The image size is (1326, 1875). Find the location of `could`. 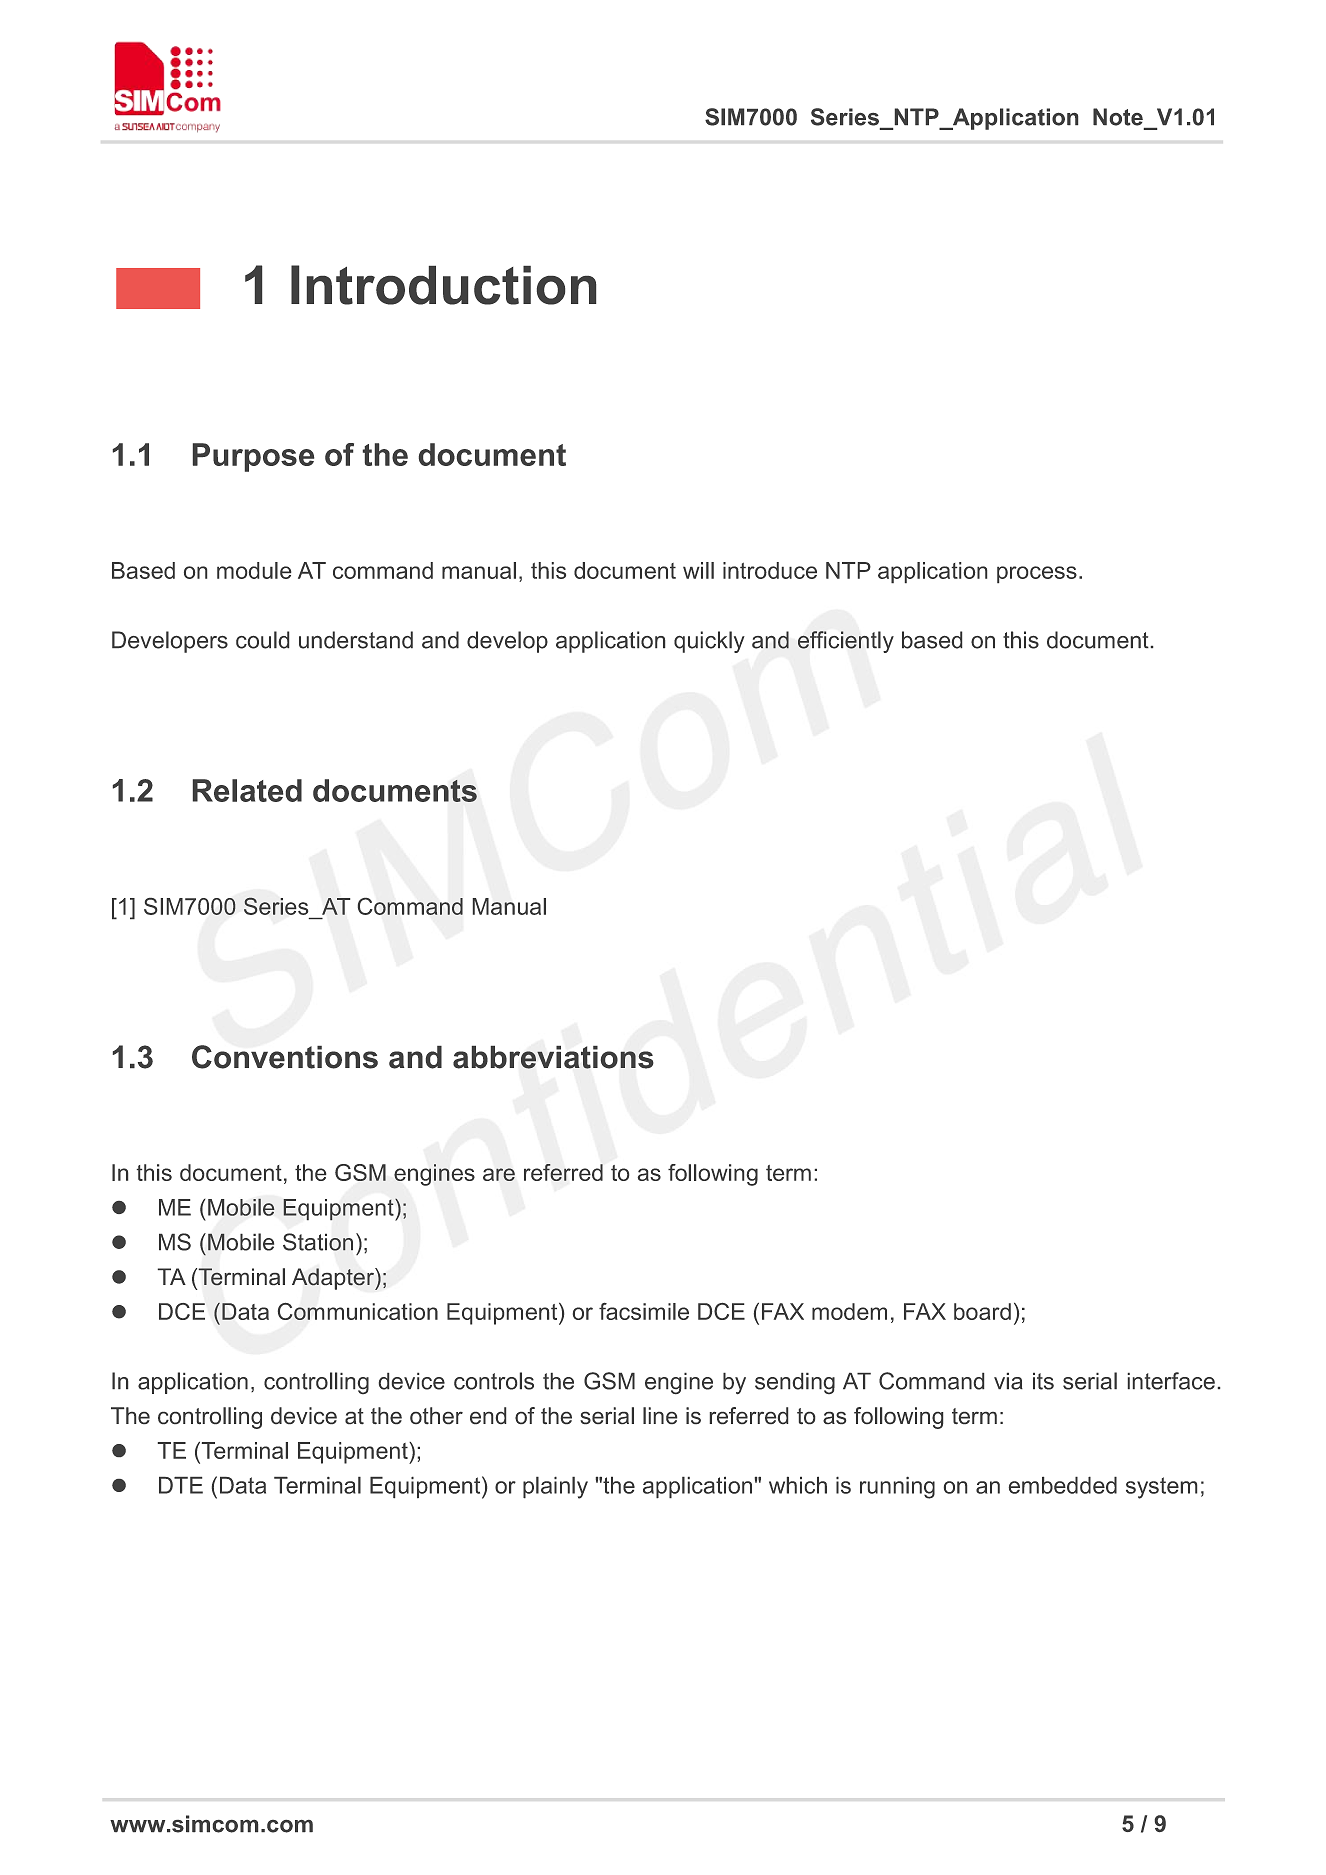

could is located at coordinates (262, 640).
